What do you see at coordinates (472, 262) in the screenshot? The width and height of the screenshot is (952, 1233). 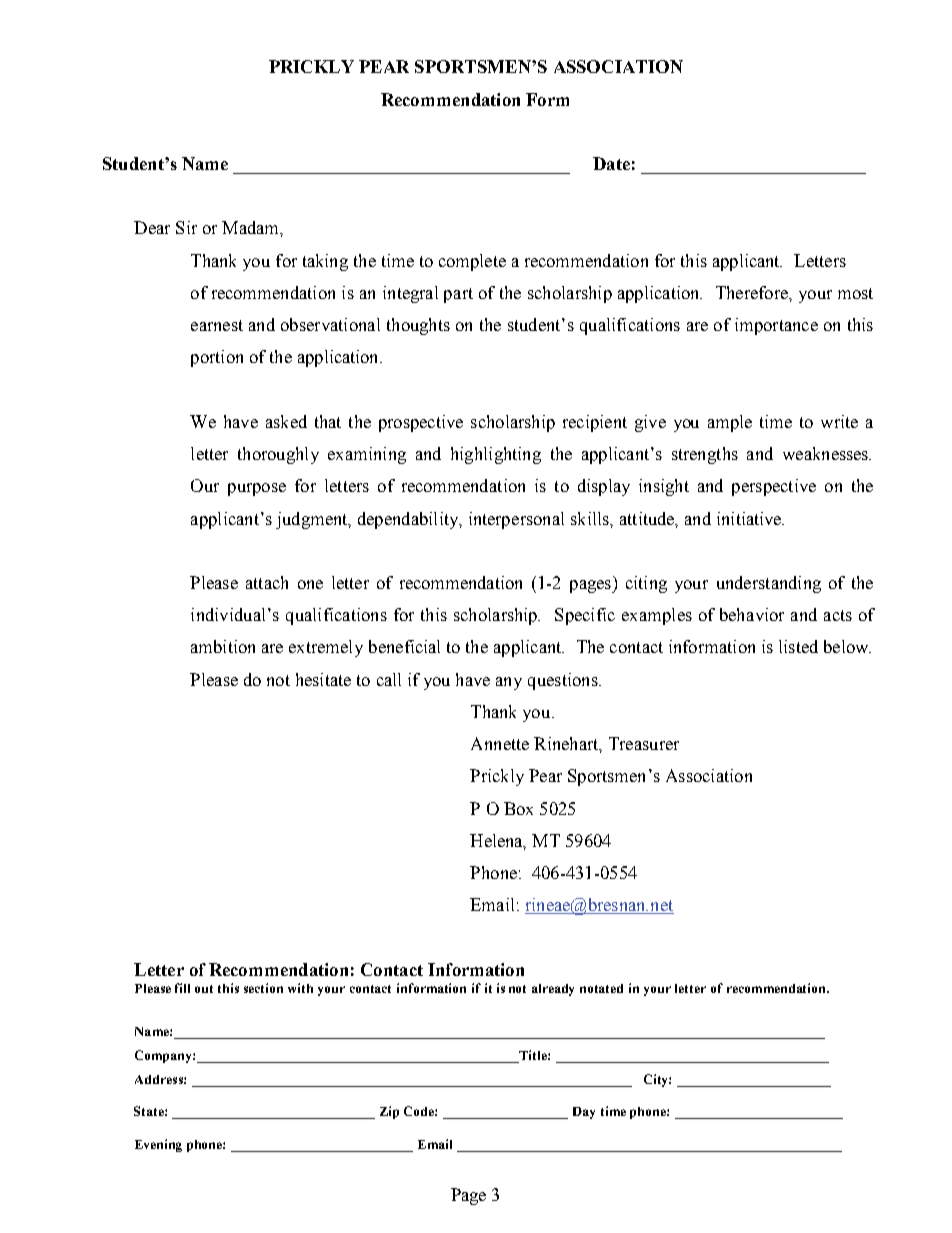 I see `complete` at bounding box center [472, 262].
